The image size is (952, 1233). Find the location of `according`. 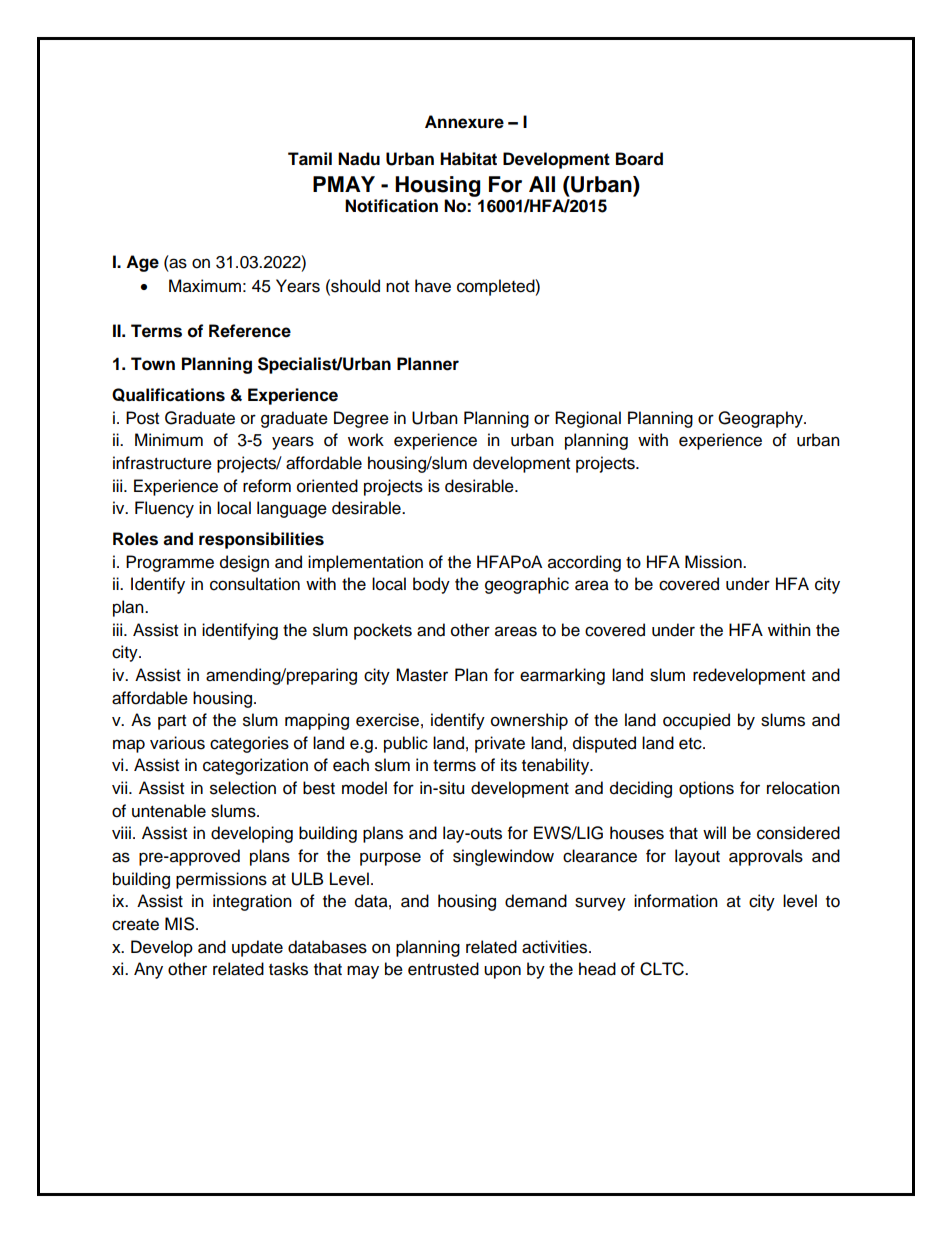

according is located at coordinates (584, 563).
